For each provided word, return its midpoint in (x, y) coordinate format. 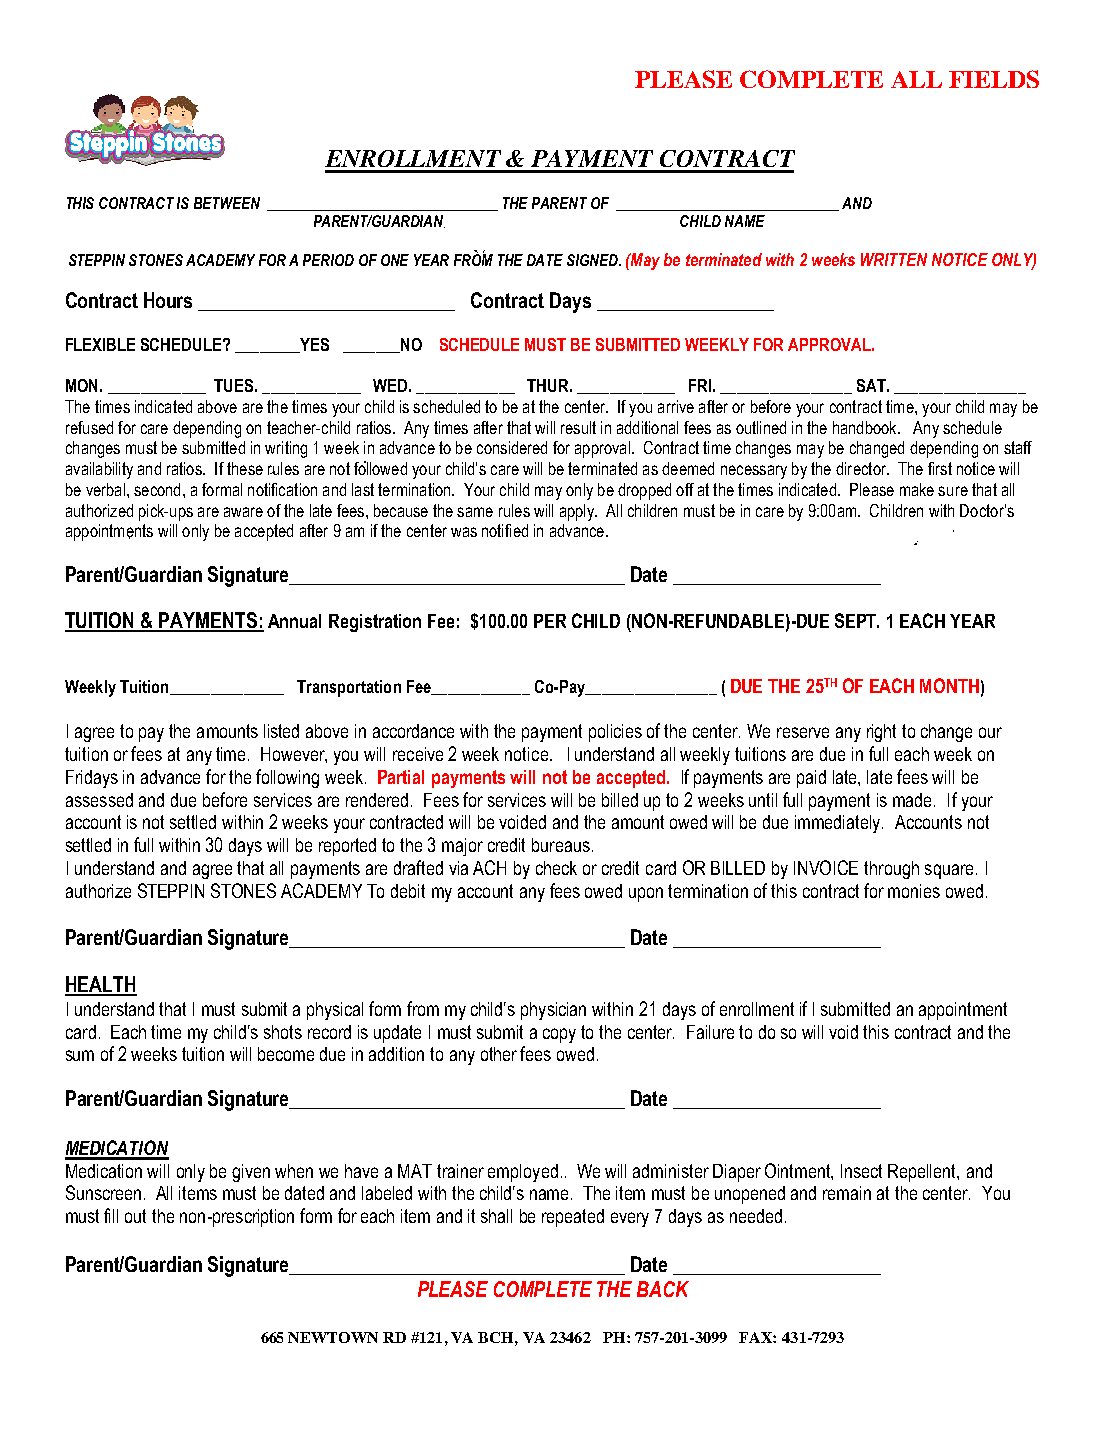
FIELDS (994, 79)
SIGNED (593, 260)
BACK (663, 1289)
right (881, 733)
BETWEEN (227, 203)
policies (615, 733)
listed (281, 731)
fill (111, 1215)
